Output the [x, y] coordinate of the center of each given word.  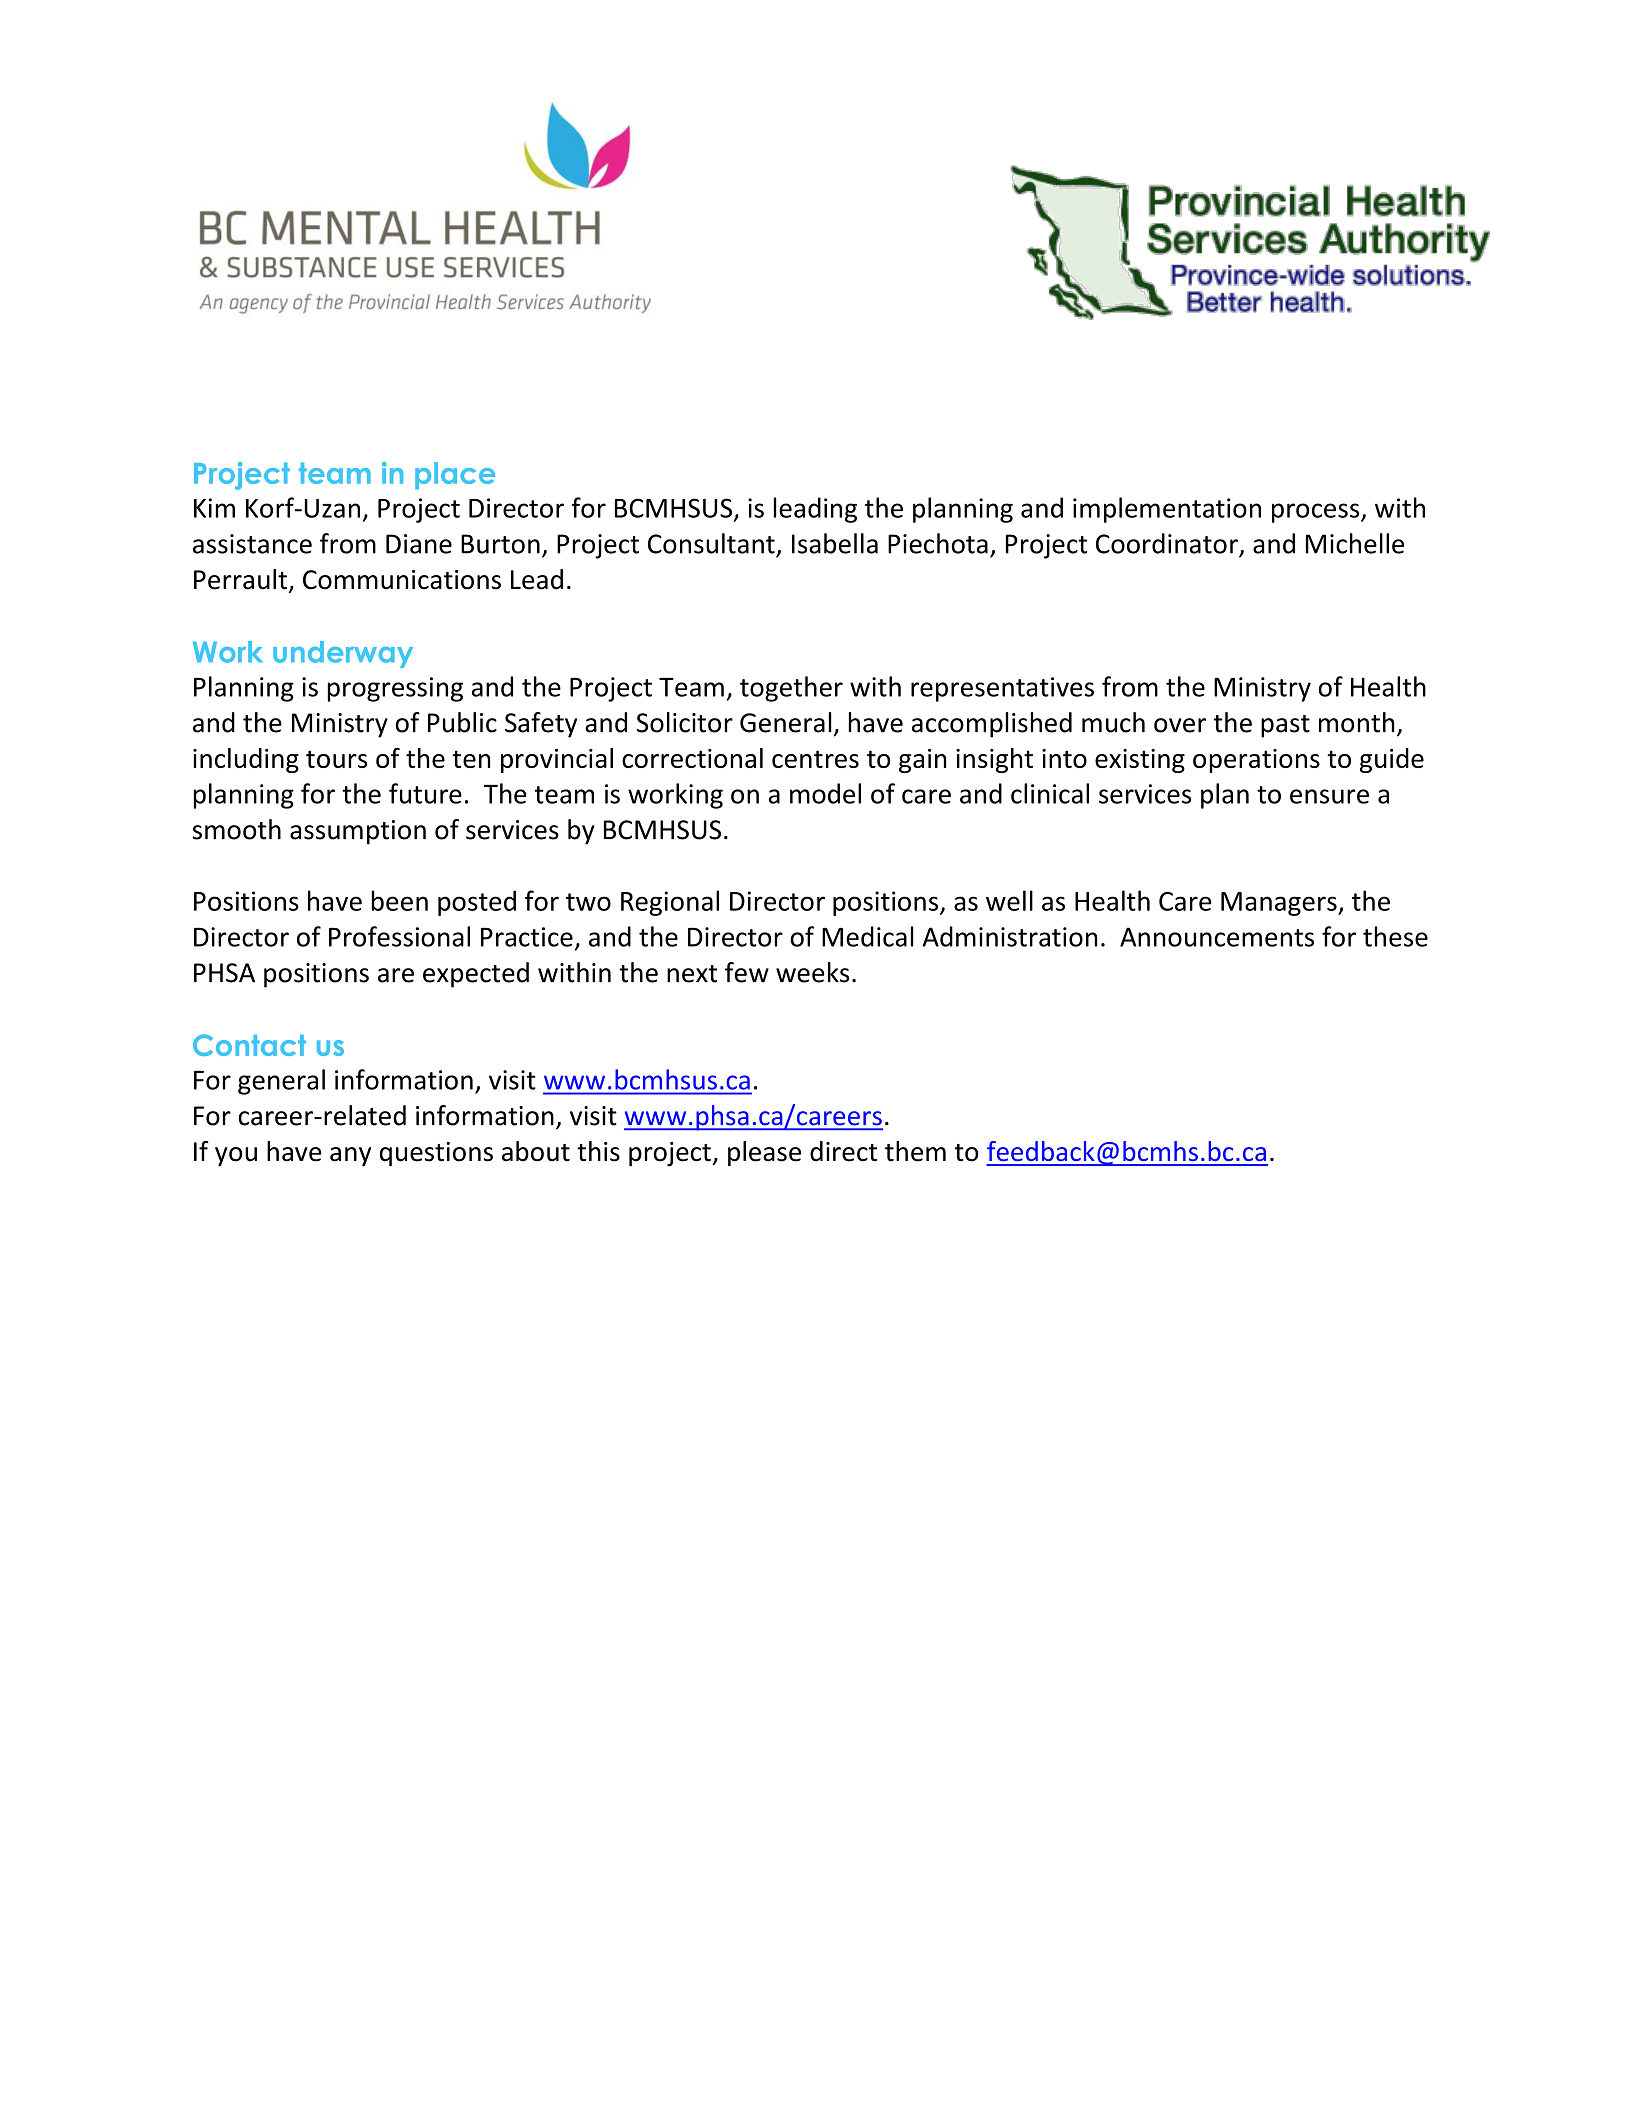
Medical [867, 936]
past [1285, 726]
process [1317, 513]
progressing [395, 689]
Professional [399, 936]
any [350, 1157]
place [455, 475]
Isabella [835, 543]
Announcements [1217, 937]
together [791, 689]
